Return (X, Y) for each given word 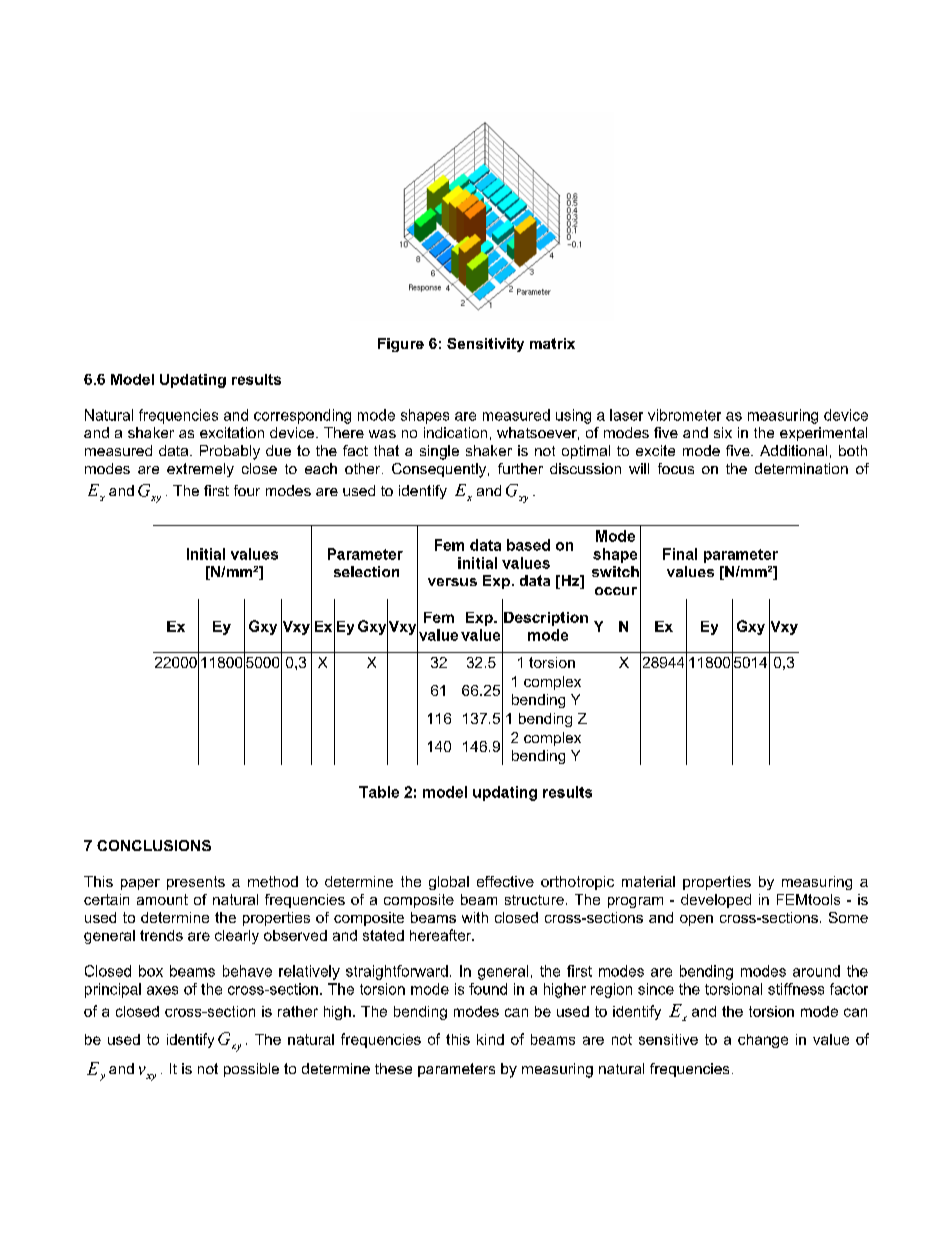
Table (379, 792)
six (723, 432)
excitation (232, 432)
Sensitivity (485, 345)
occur (616, 591)
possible (251, 1070)
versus (452, 582)
